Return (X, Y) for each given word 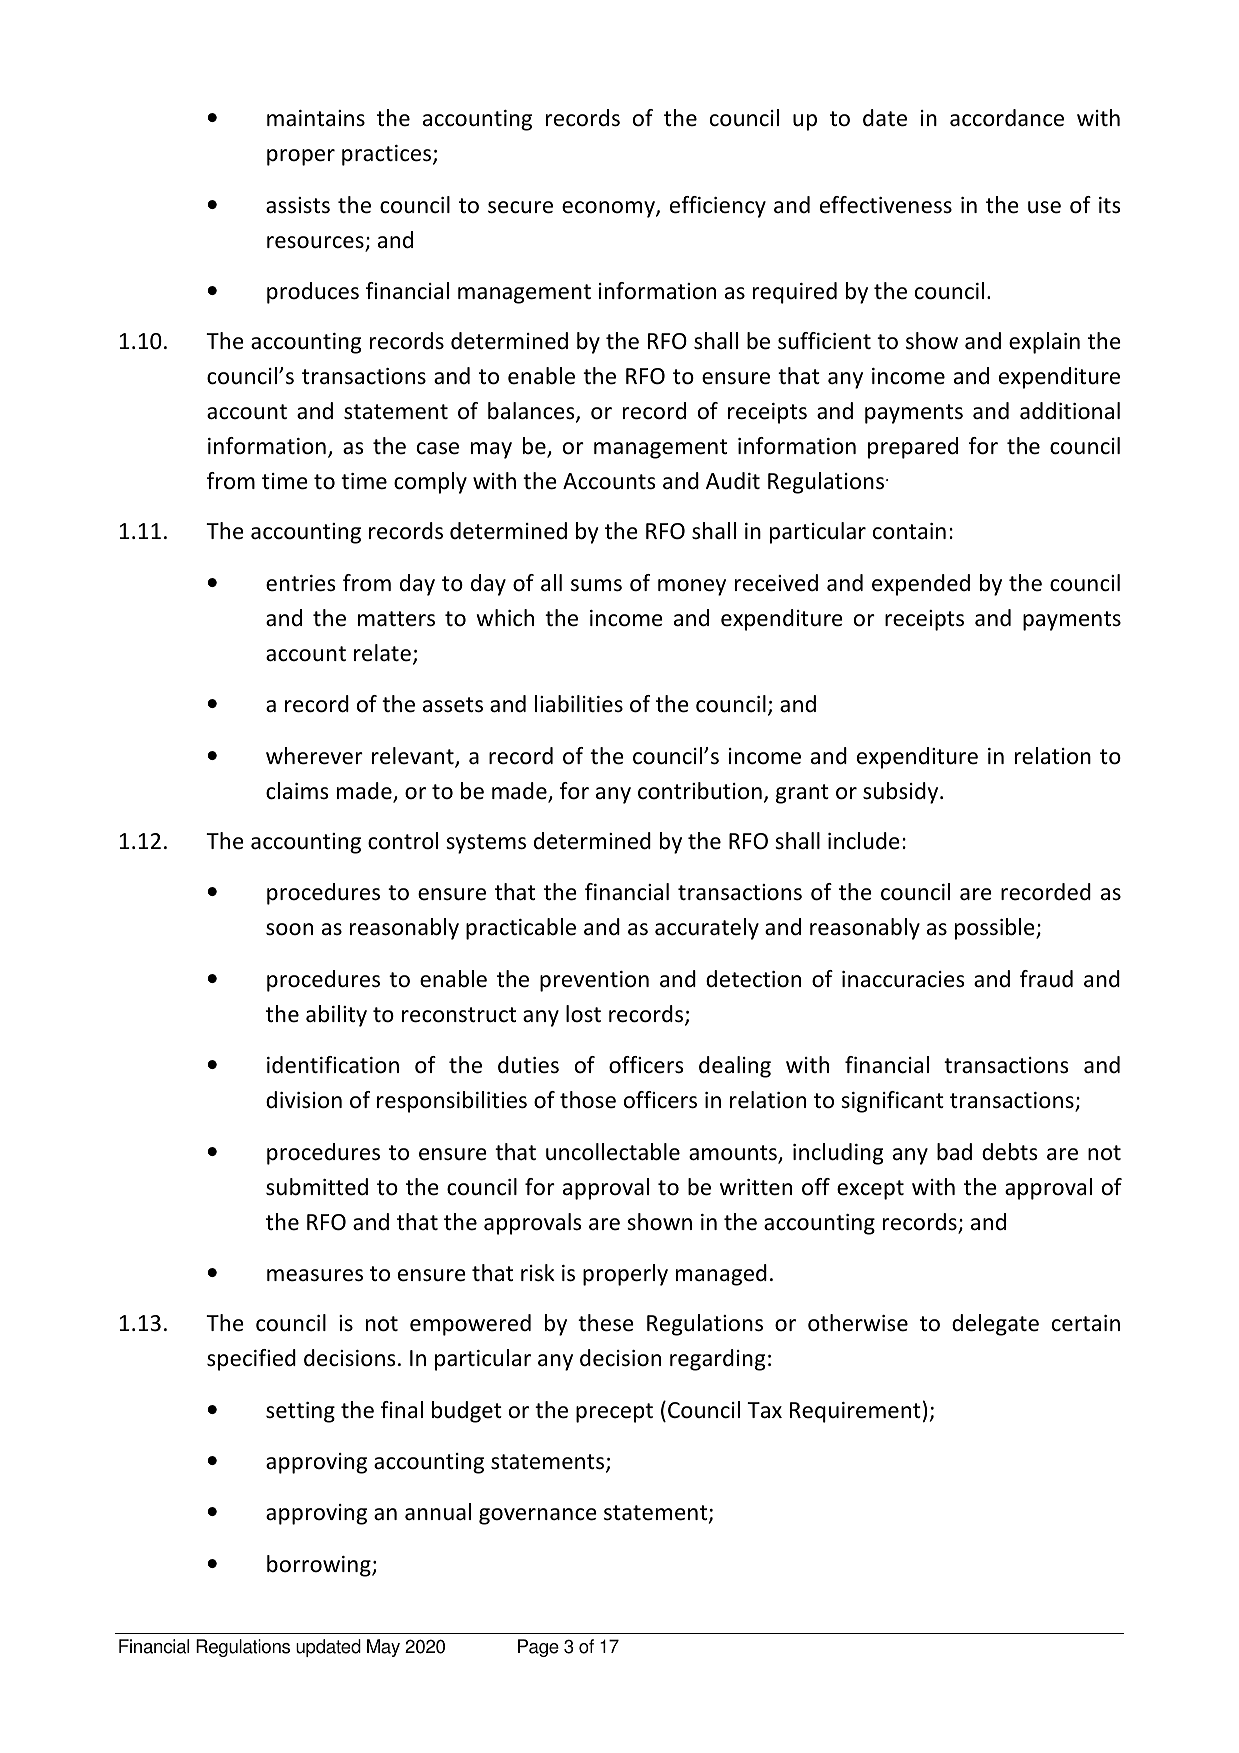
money (692, 587)
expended (921, 585)
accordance (1007, 118)
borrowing (320, 1566)
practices (388, 155)
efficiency (718, 207)
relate (382, 653)
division (304, 1100)
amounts (734, 1154)
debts (1010, 1152)
